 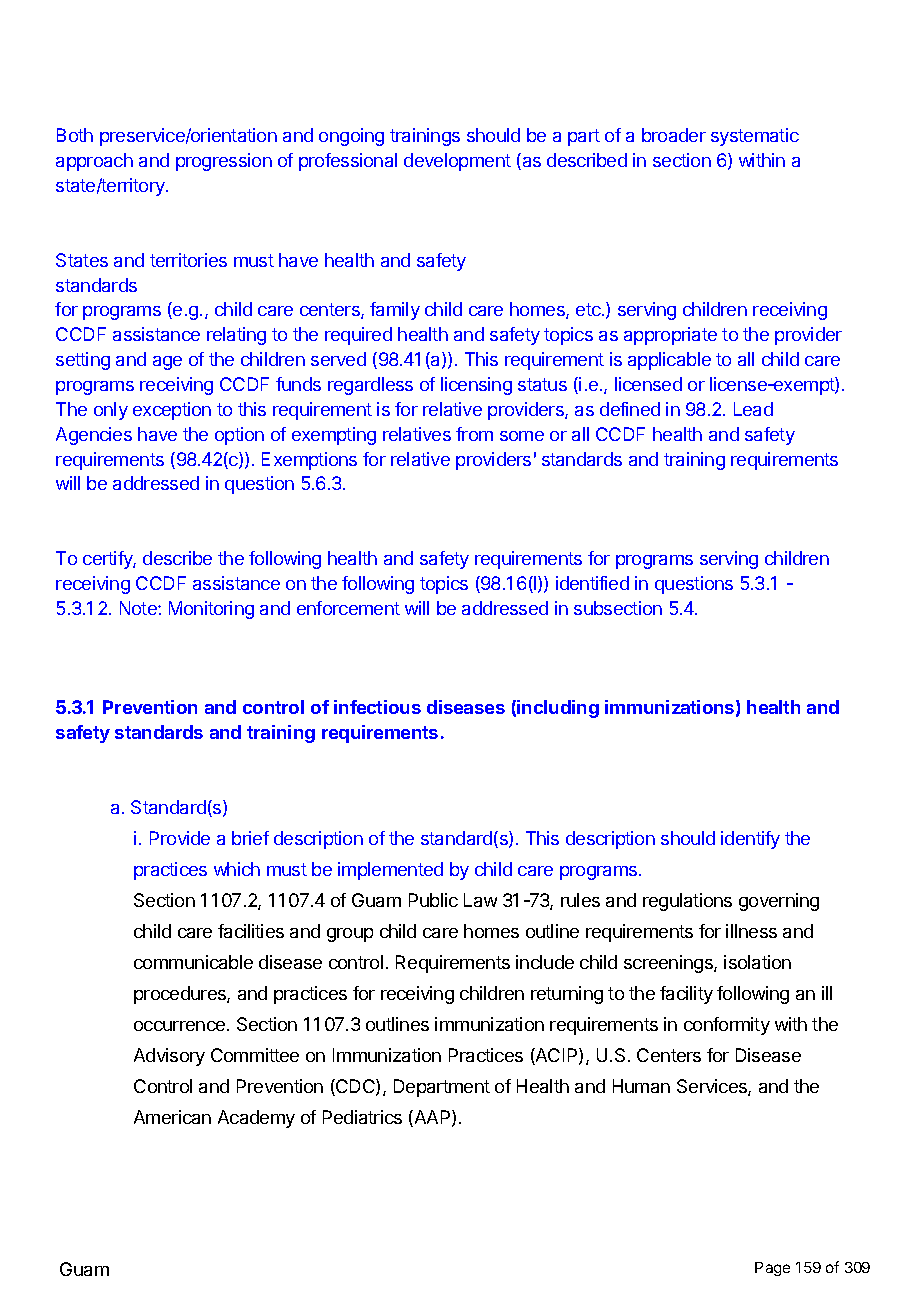 I want to click on regulations, so click(x=687, y=902).
